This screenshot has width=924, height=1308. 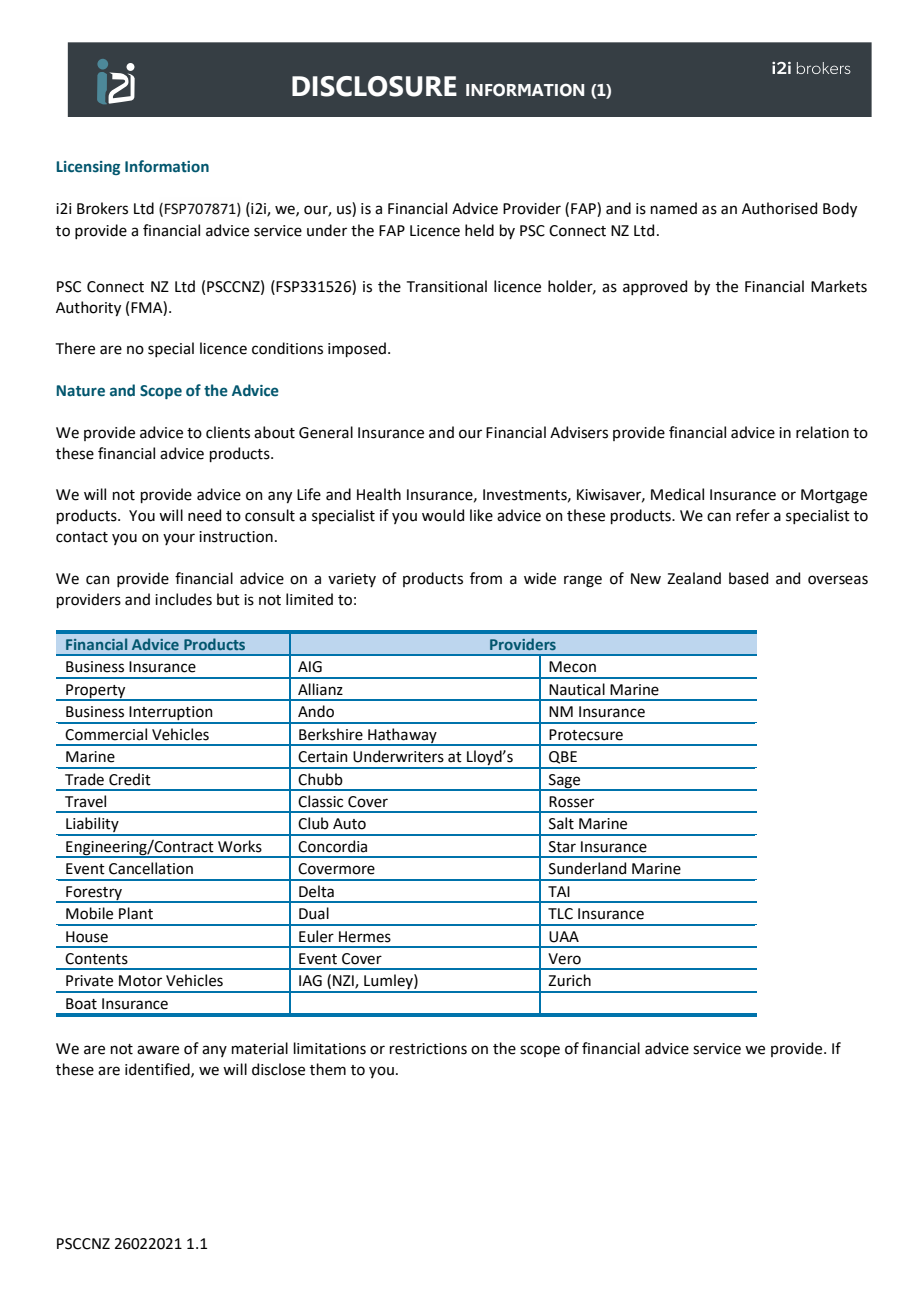 I want to click on from, so click(x=486, y=578).
